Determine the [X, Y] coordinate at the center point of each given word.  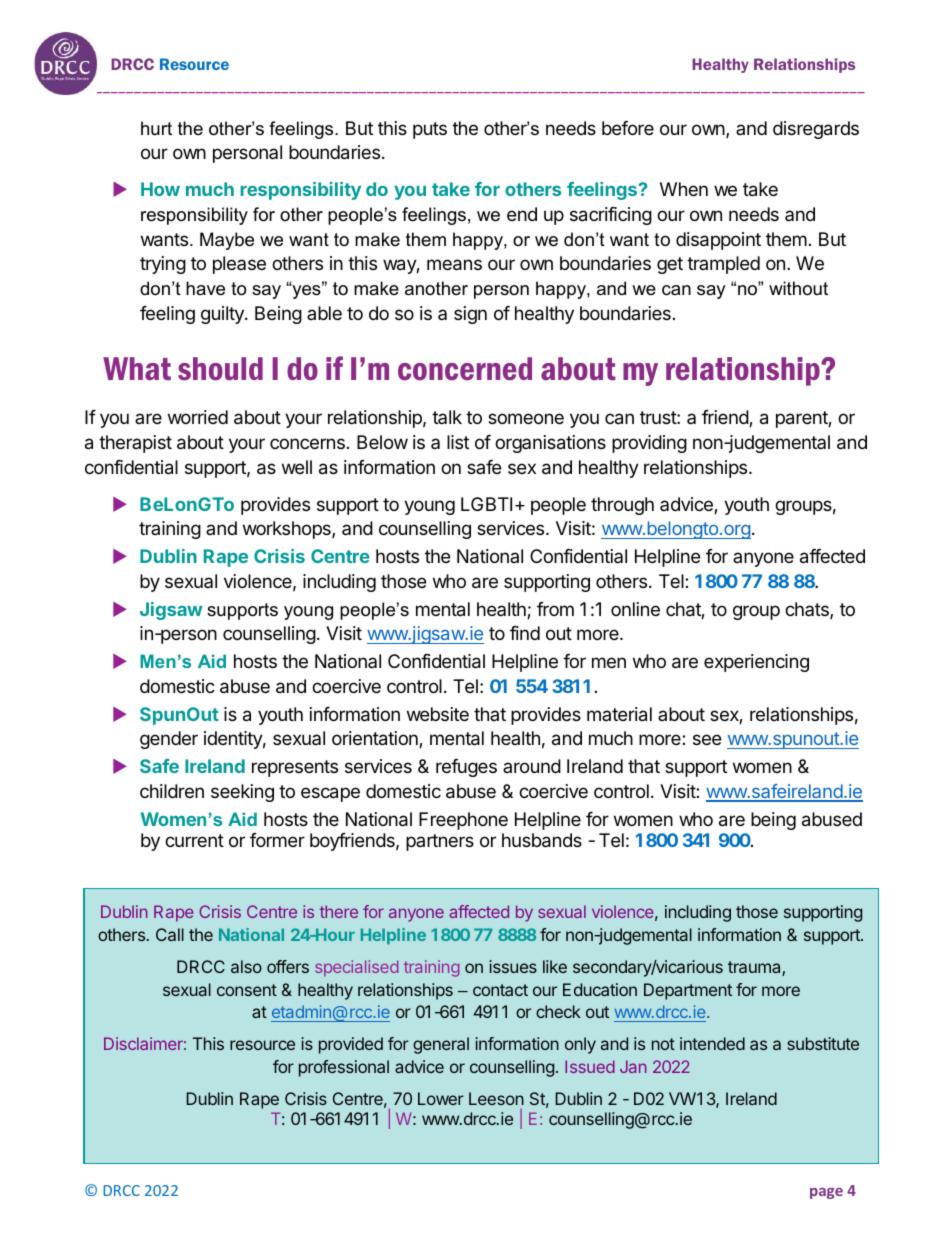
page [826, 1193]
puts [430, 130]
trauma [755, 968]
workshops [288, 530]
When [684, 189]
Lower [441, 1098]
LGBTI [486, 504]
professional [344, 1068]
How [160, 189]
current [194, 840]
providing [649, 444]
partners [440, 842]
